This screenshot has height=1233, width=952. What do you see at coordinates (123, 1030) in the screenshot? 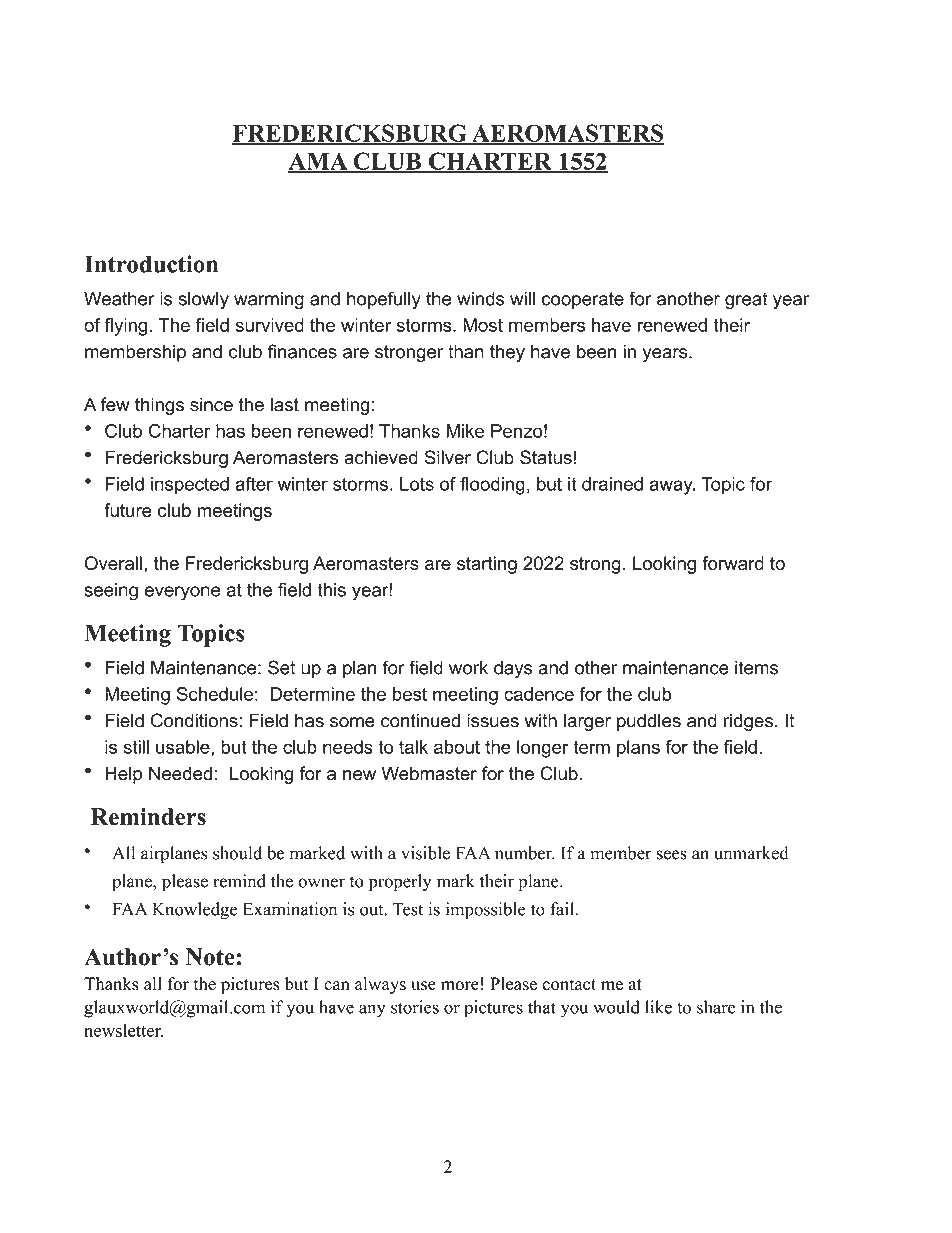
I see `newsletter` at bounding box center [123, 1030].
